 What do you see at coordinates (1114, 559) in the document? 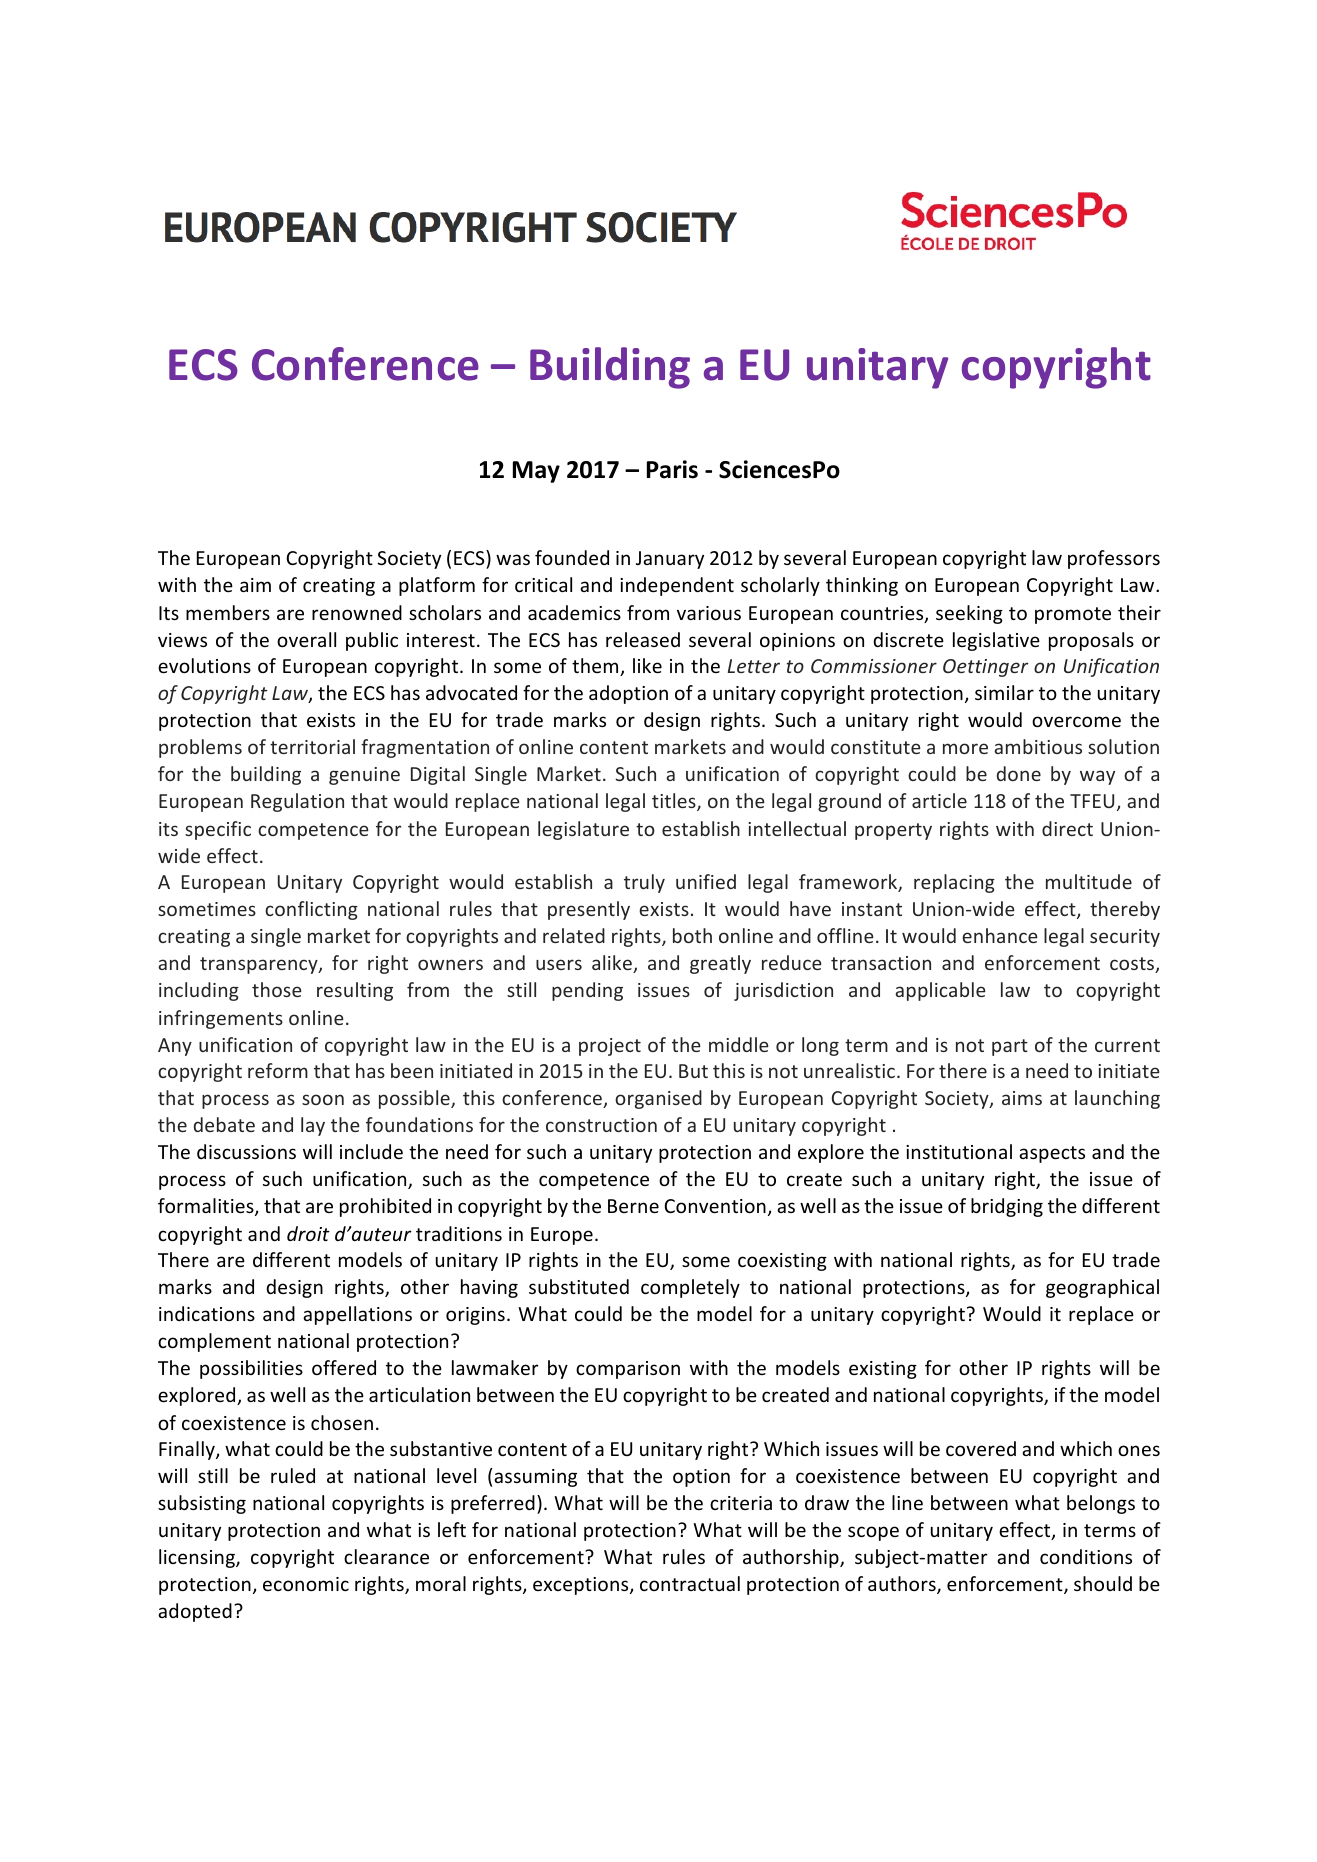
I see `professors` at bounding box center [1114, 559].
